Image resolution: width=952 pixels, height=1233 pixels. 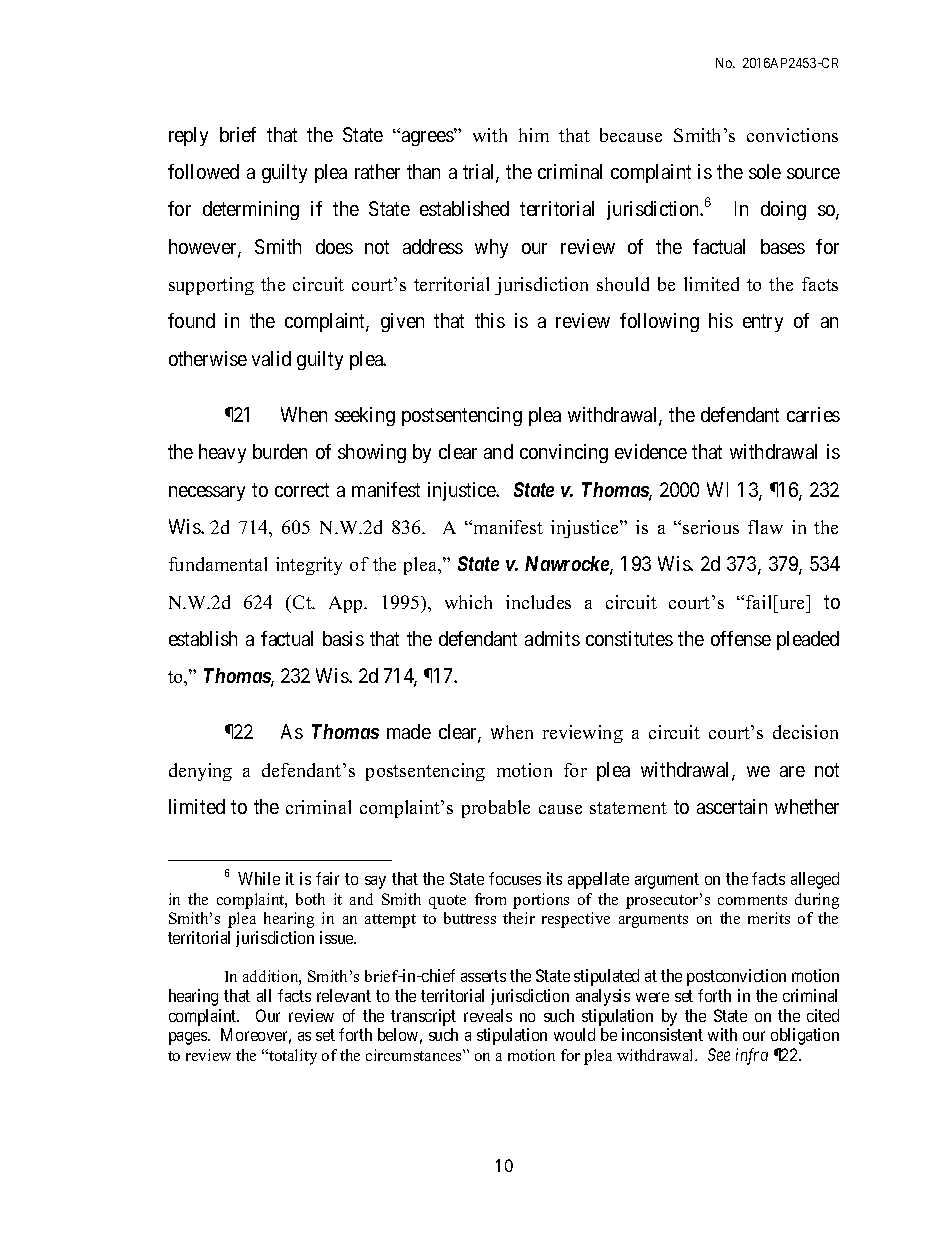 What do you see at coordinates (292, 1057) in the screenshot?
I see `totality` at bounding box center [292, 1057].
